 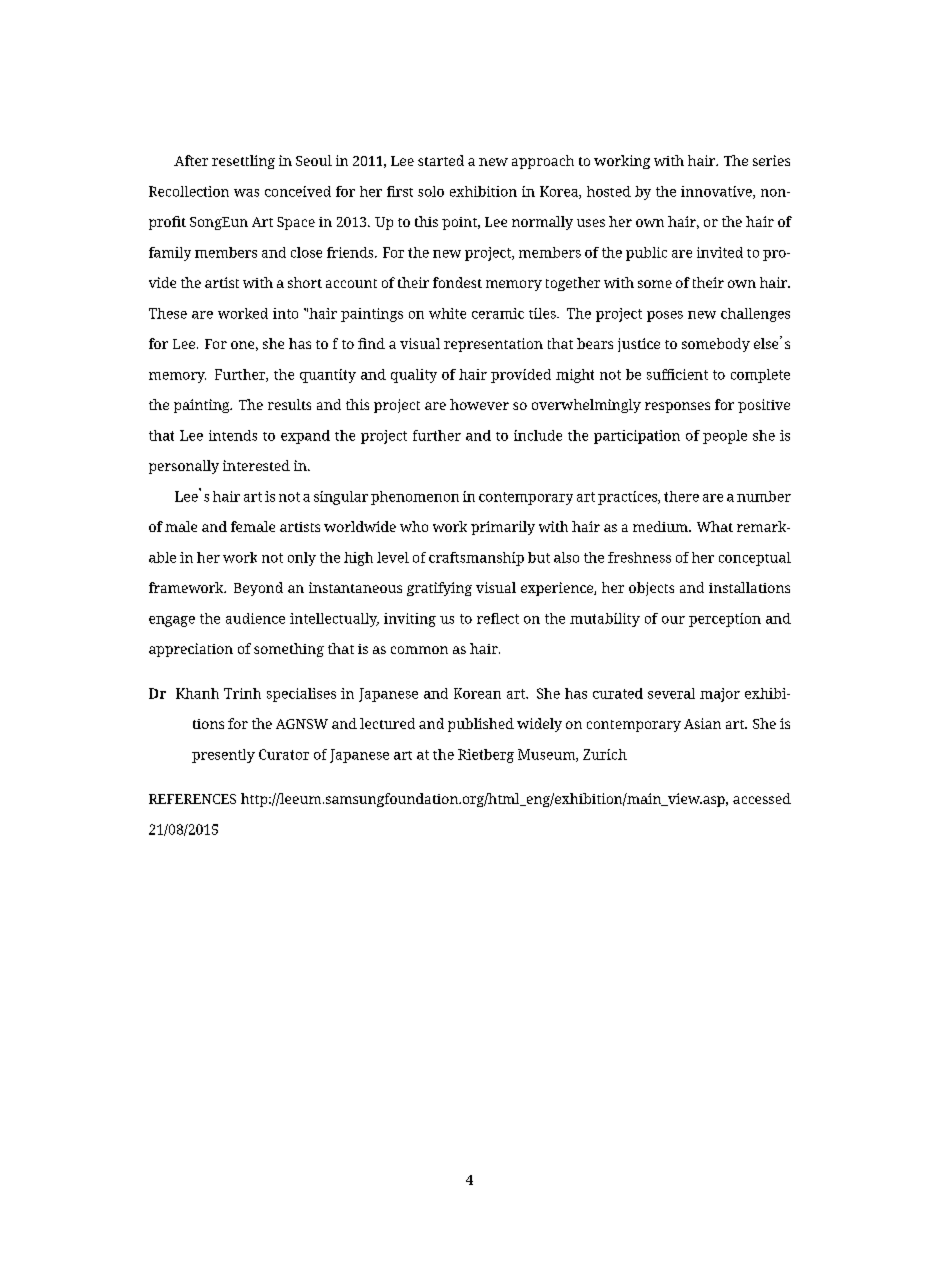 What do you see at coordinates (255, 618) in the page?
I see `audience` at bounding box center [255, 618].
